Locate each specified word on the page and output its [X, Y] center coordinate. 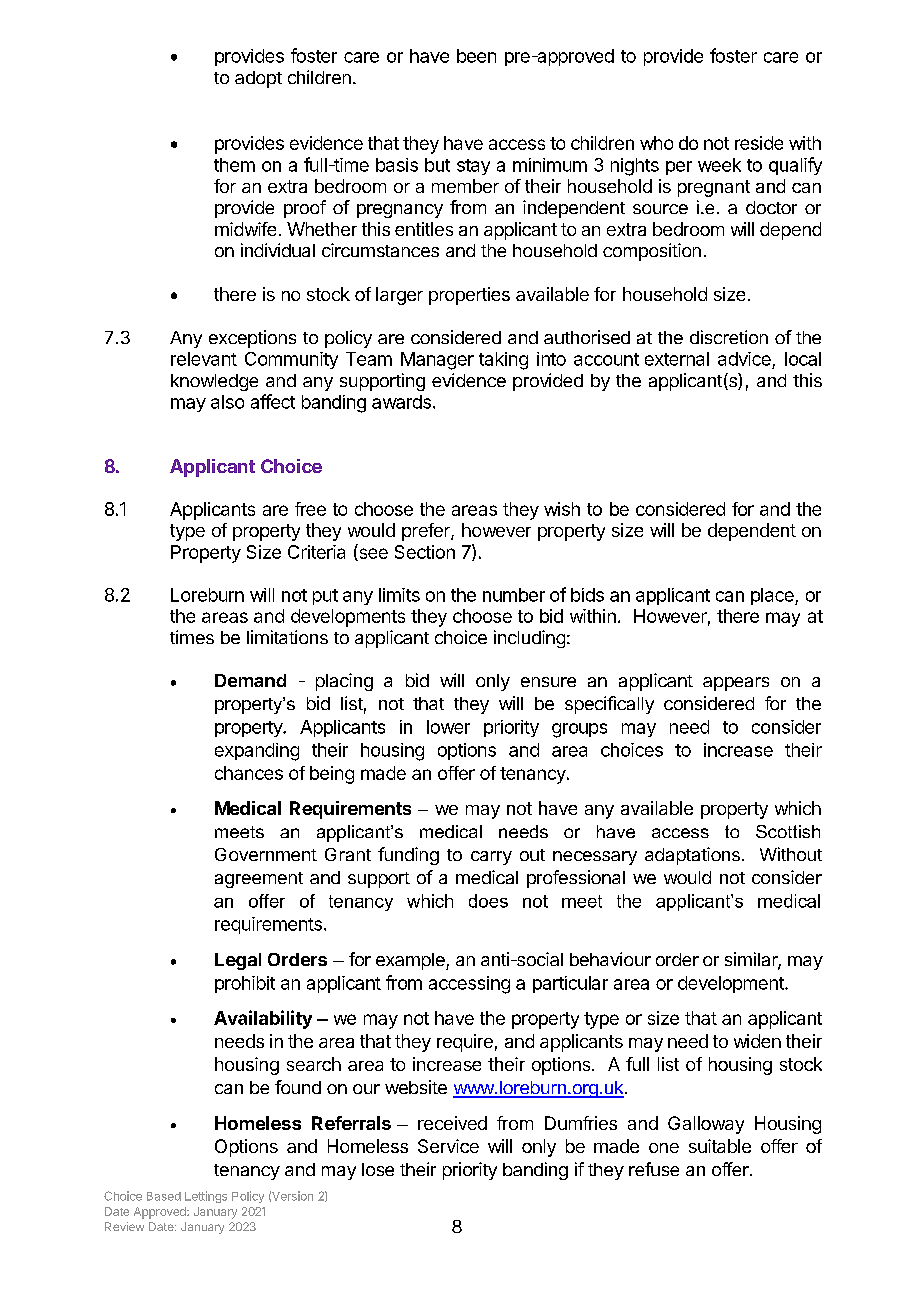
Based [164, 1196]
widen [757, 1041]
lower [448, 727]
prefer [427, 532]
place [773, 596]
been [476, 56]
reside [759, 143]
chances [249, 773]
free [310, 509]
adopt [258, 79]
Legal [238, 961]
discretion [729, 337]
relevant [204, 359]
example [411, 961]
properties [469, 296]
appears [736, 684]
